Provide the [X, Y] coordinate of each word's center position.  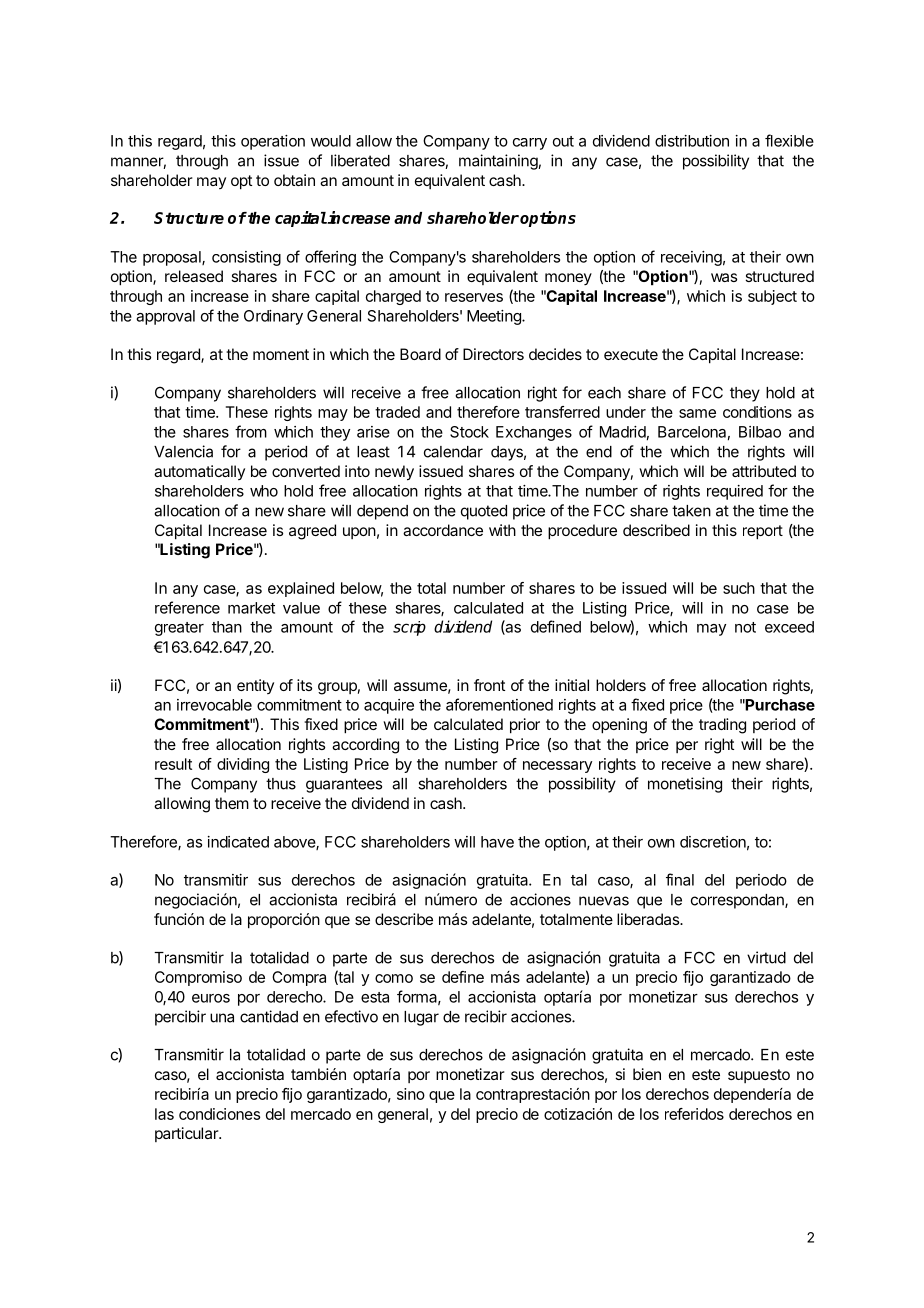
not [745, 627]
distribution [692, 141]
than [227, 627]
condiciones [219, 1114]
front [489, 685]
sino [411, 1094]
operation [273, 142]
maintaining [498, 162]
